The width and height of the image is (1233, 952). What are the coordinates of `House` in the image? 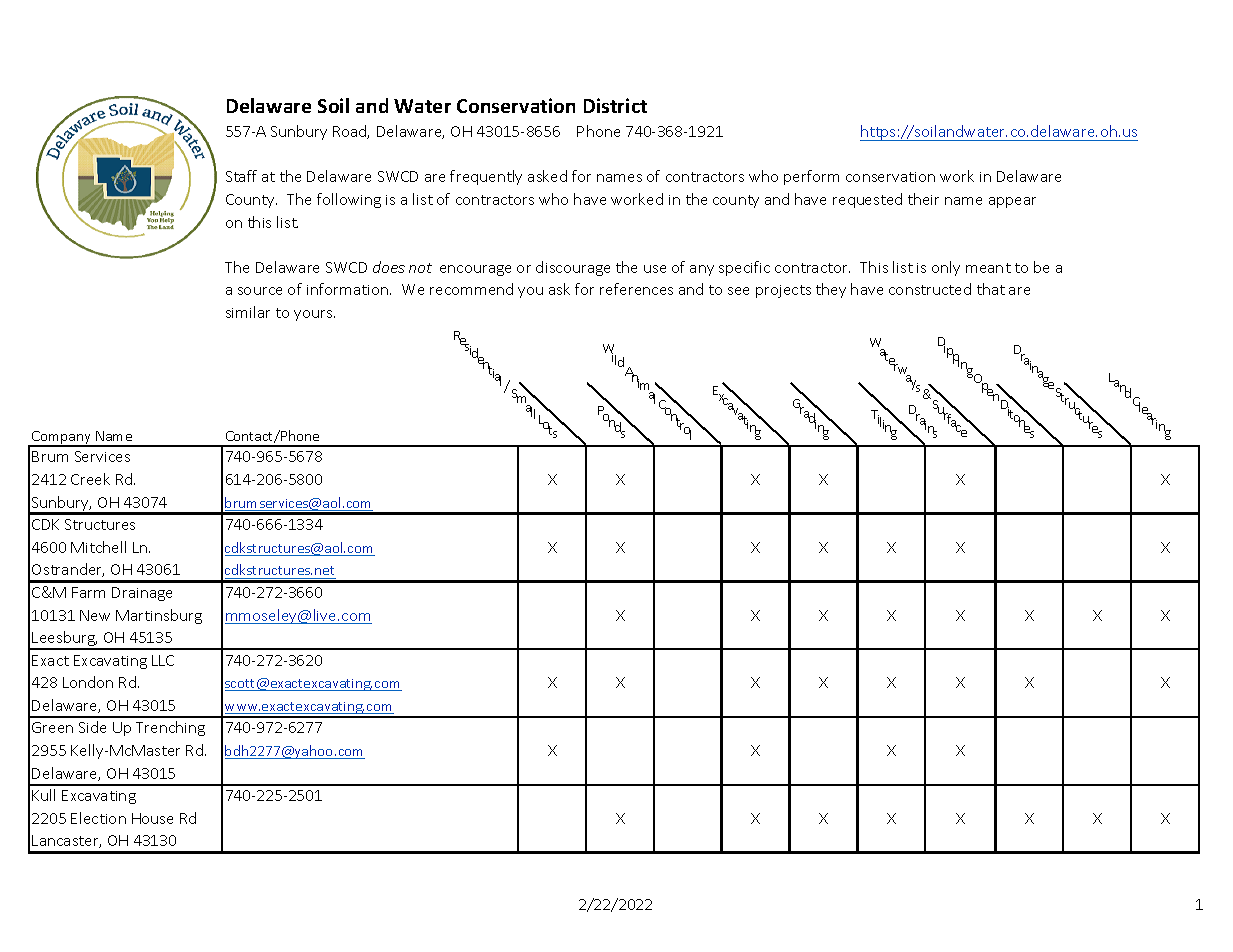 It's located at (152, 818).
